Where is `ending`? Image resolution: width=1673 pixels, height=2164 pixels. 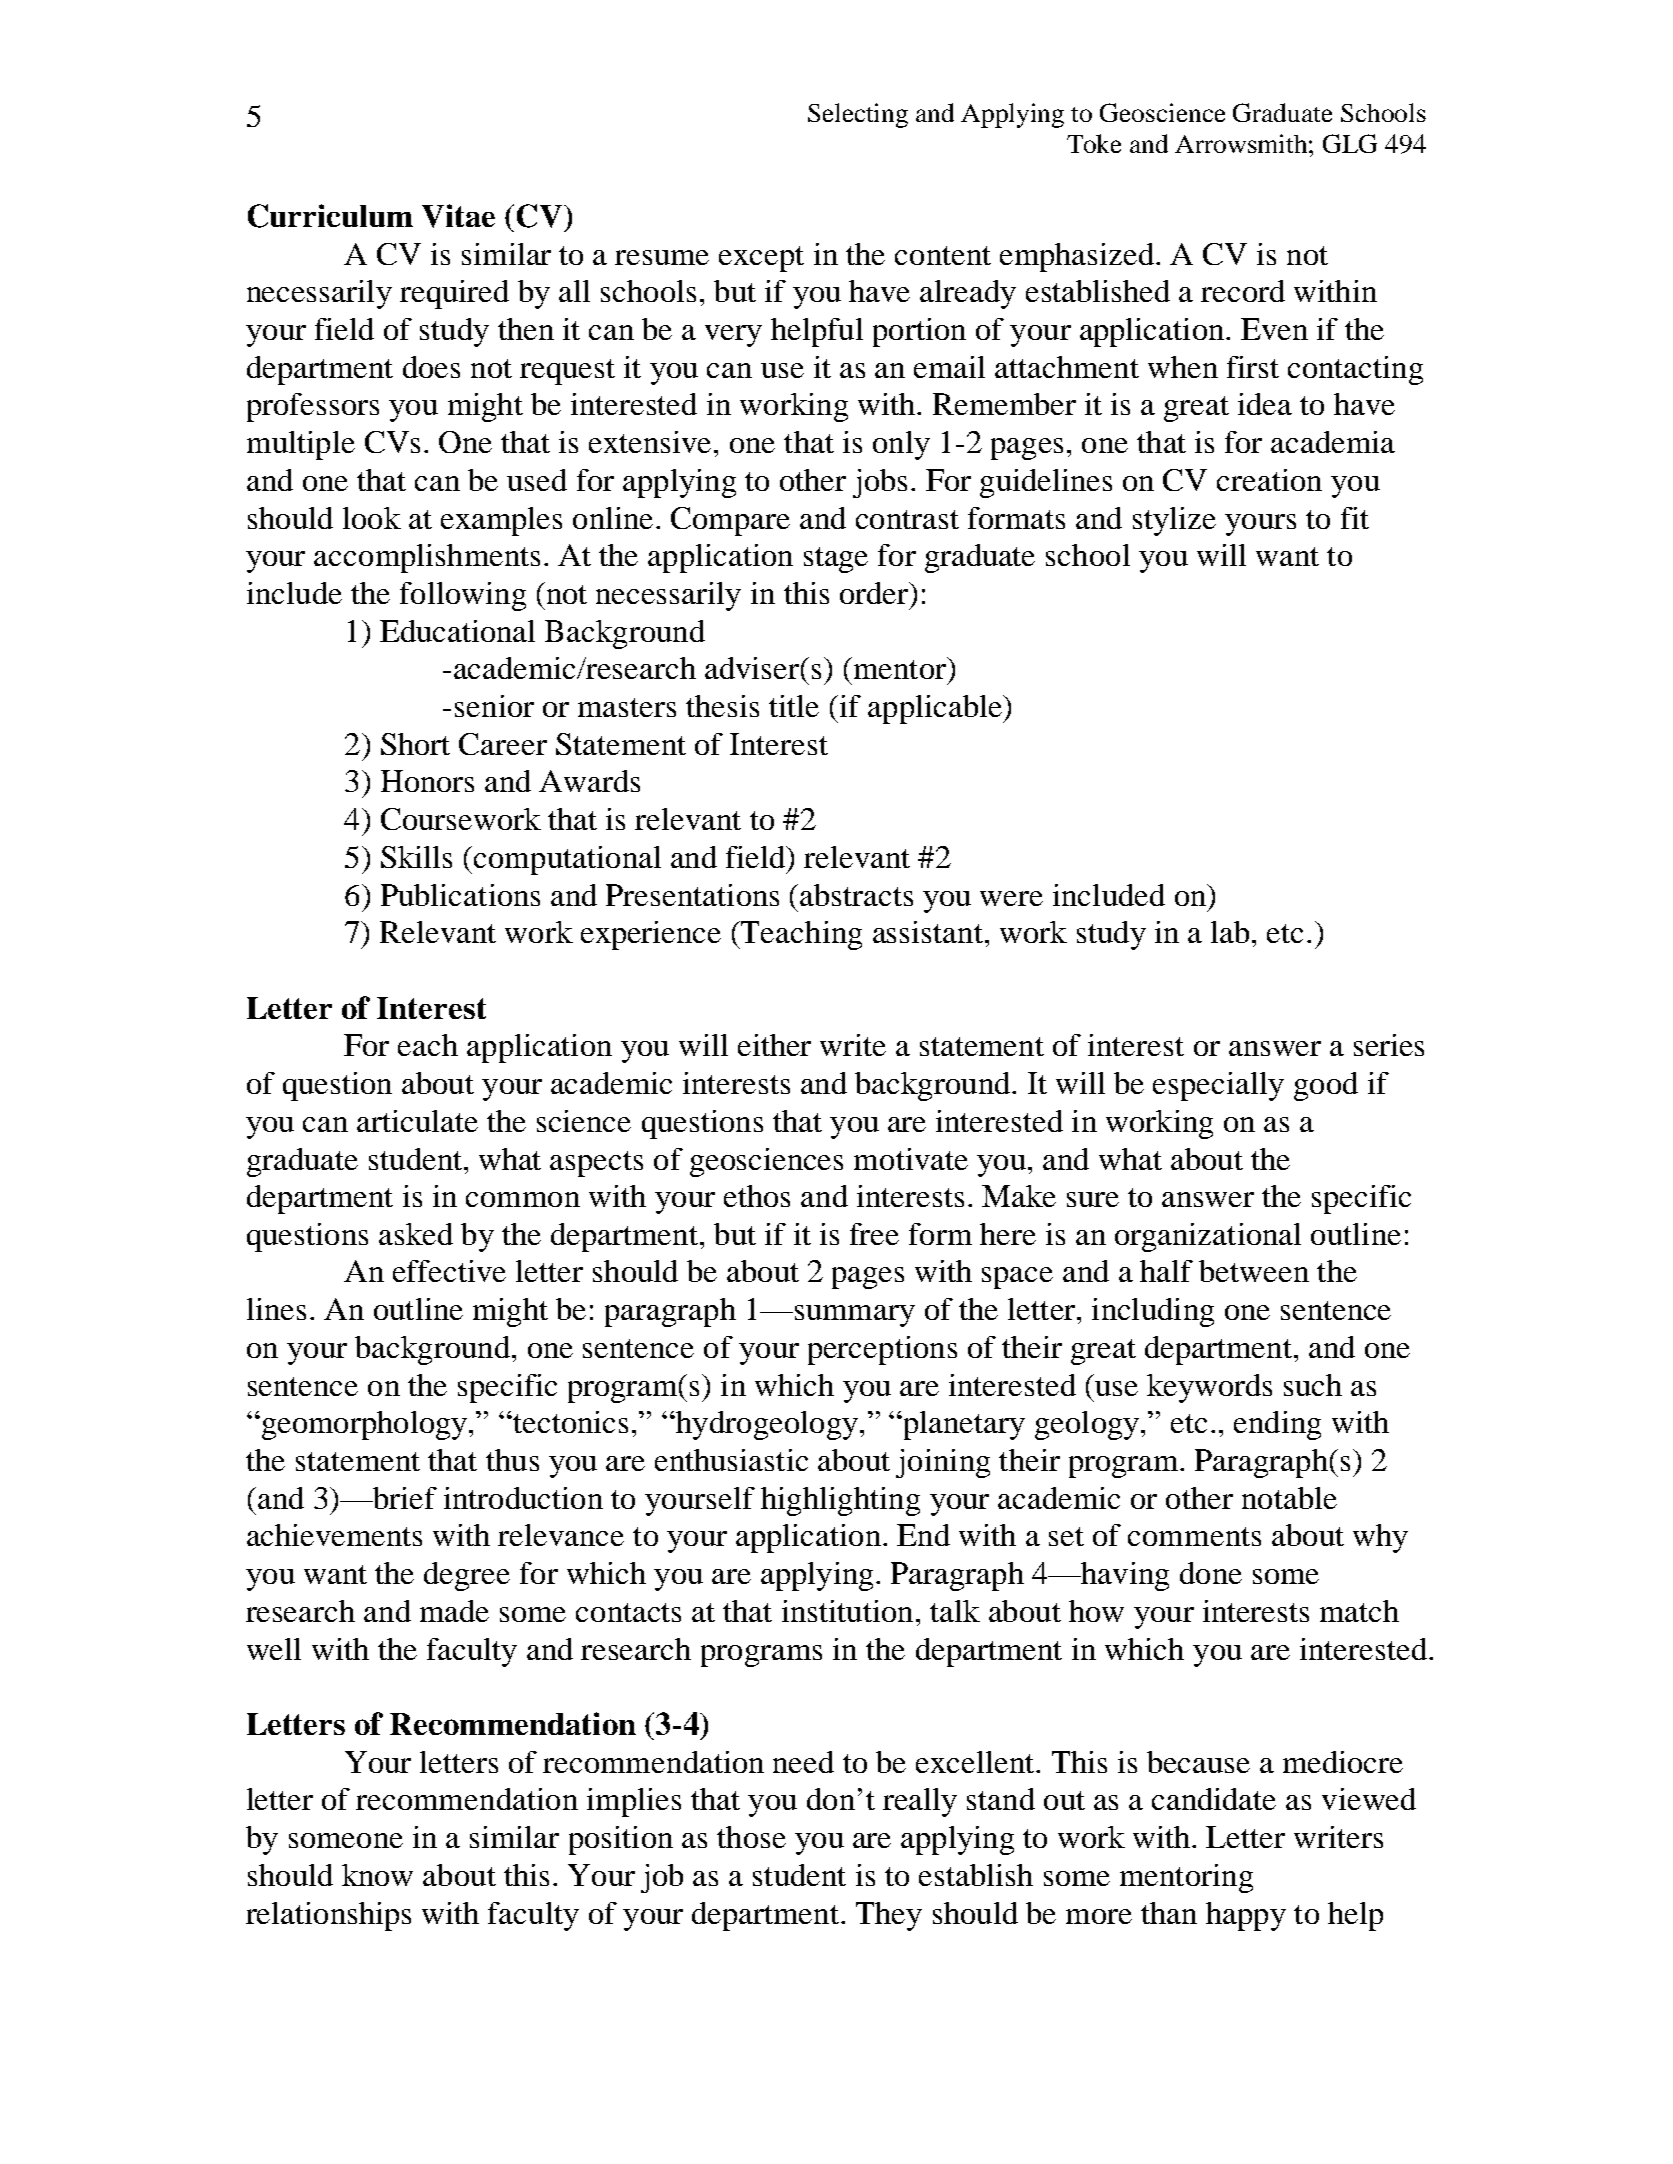 ending is located at coordinates (1277, 1425).
